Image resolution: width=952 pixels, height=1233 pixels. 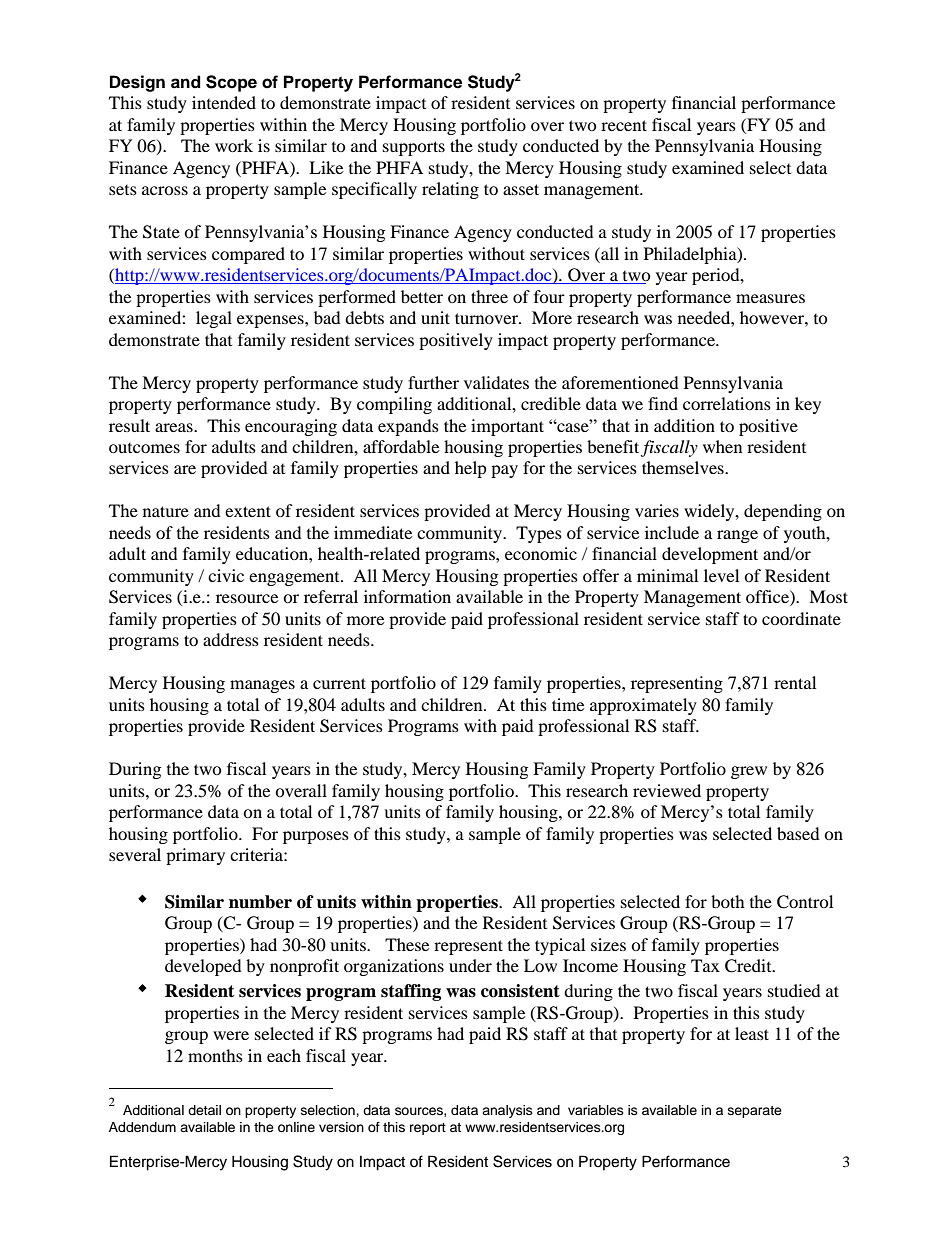 I want to click on validates, so click(x=496, y=382).
